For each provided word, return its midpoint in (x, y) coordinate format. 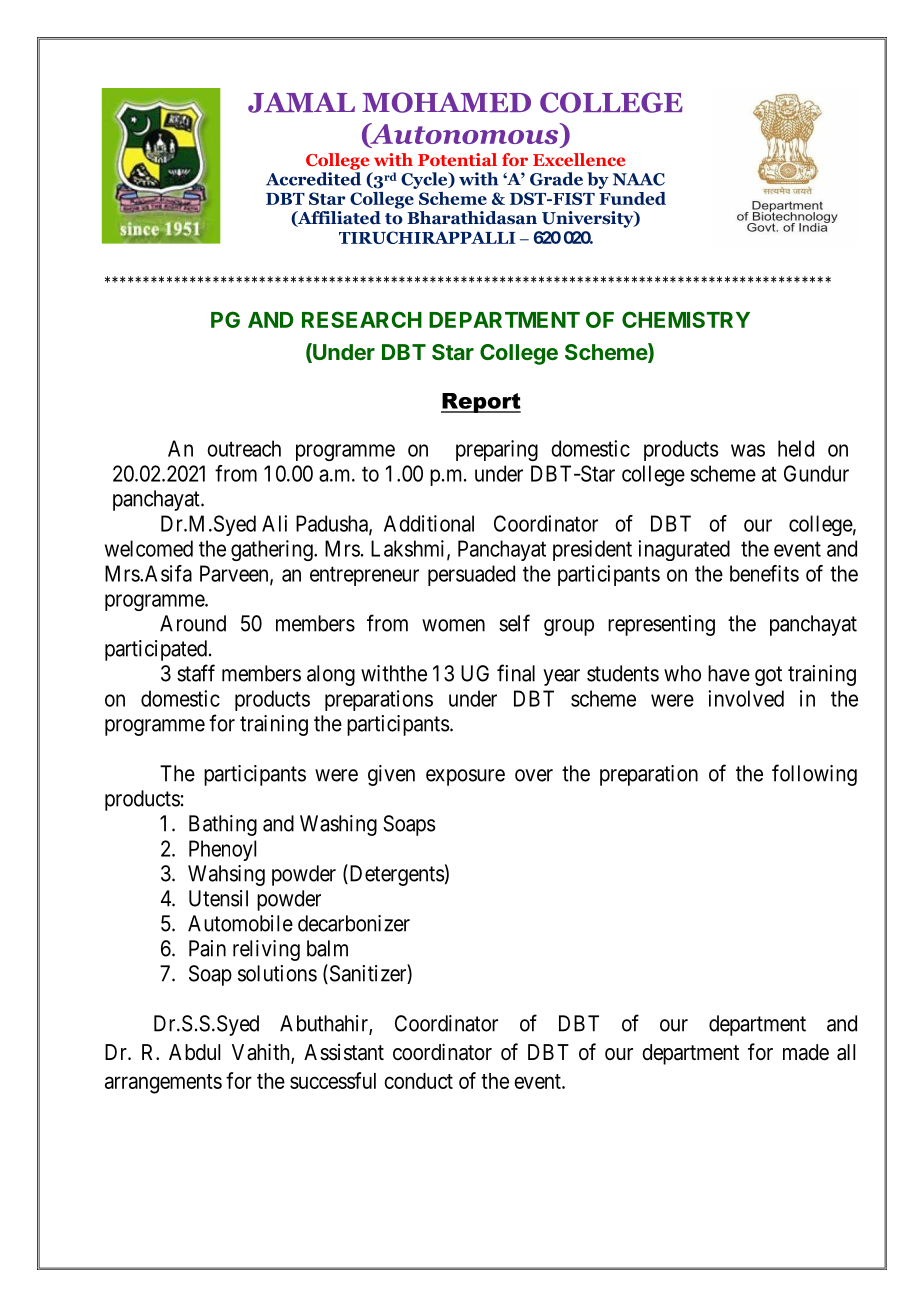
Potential (457, 159)
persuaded (471, 575)
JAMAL (301, 102)
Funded (632, 198)
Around (193, 623)
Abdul (194, 1052)
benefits (764, 573)
